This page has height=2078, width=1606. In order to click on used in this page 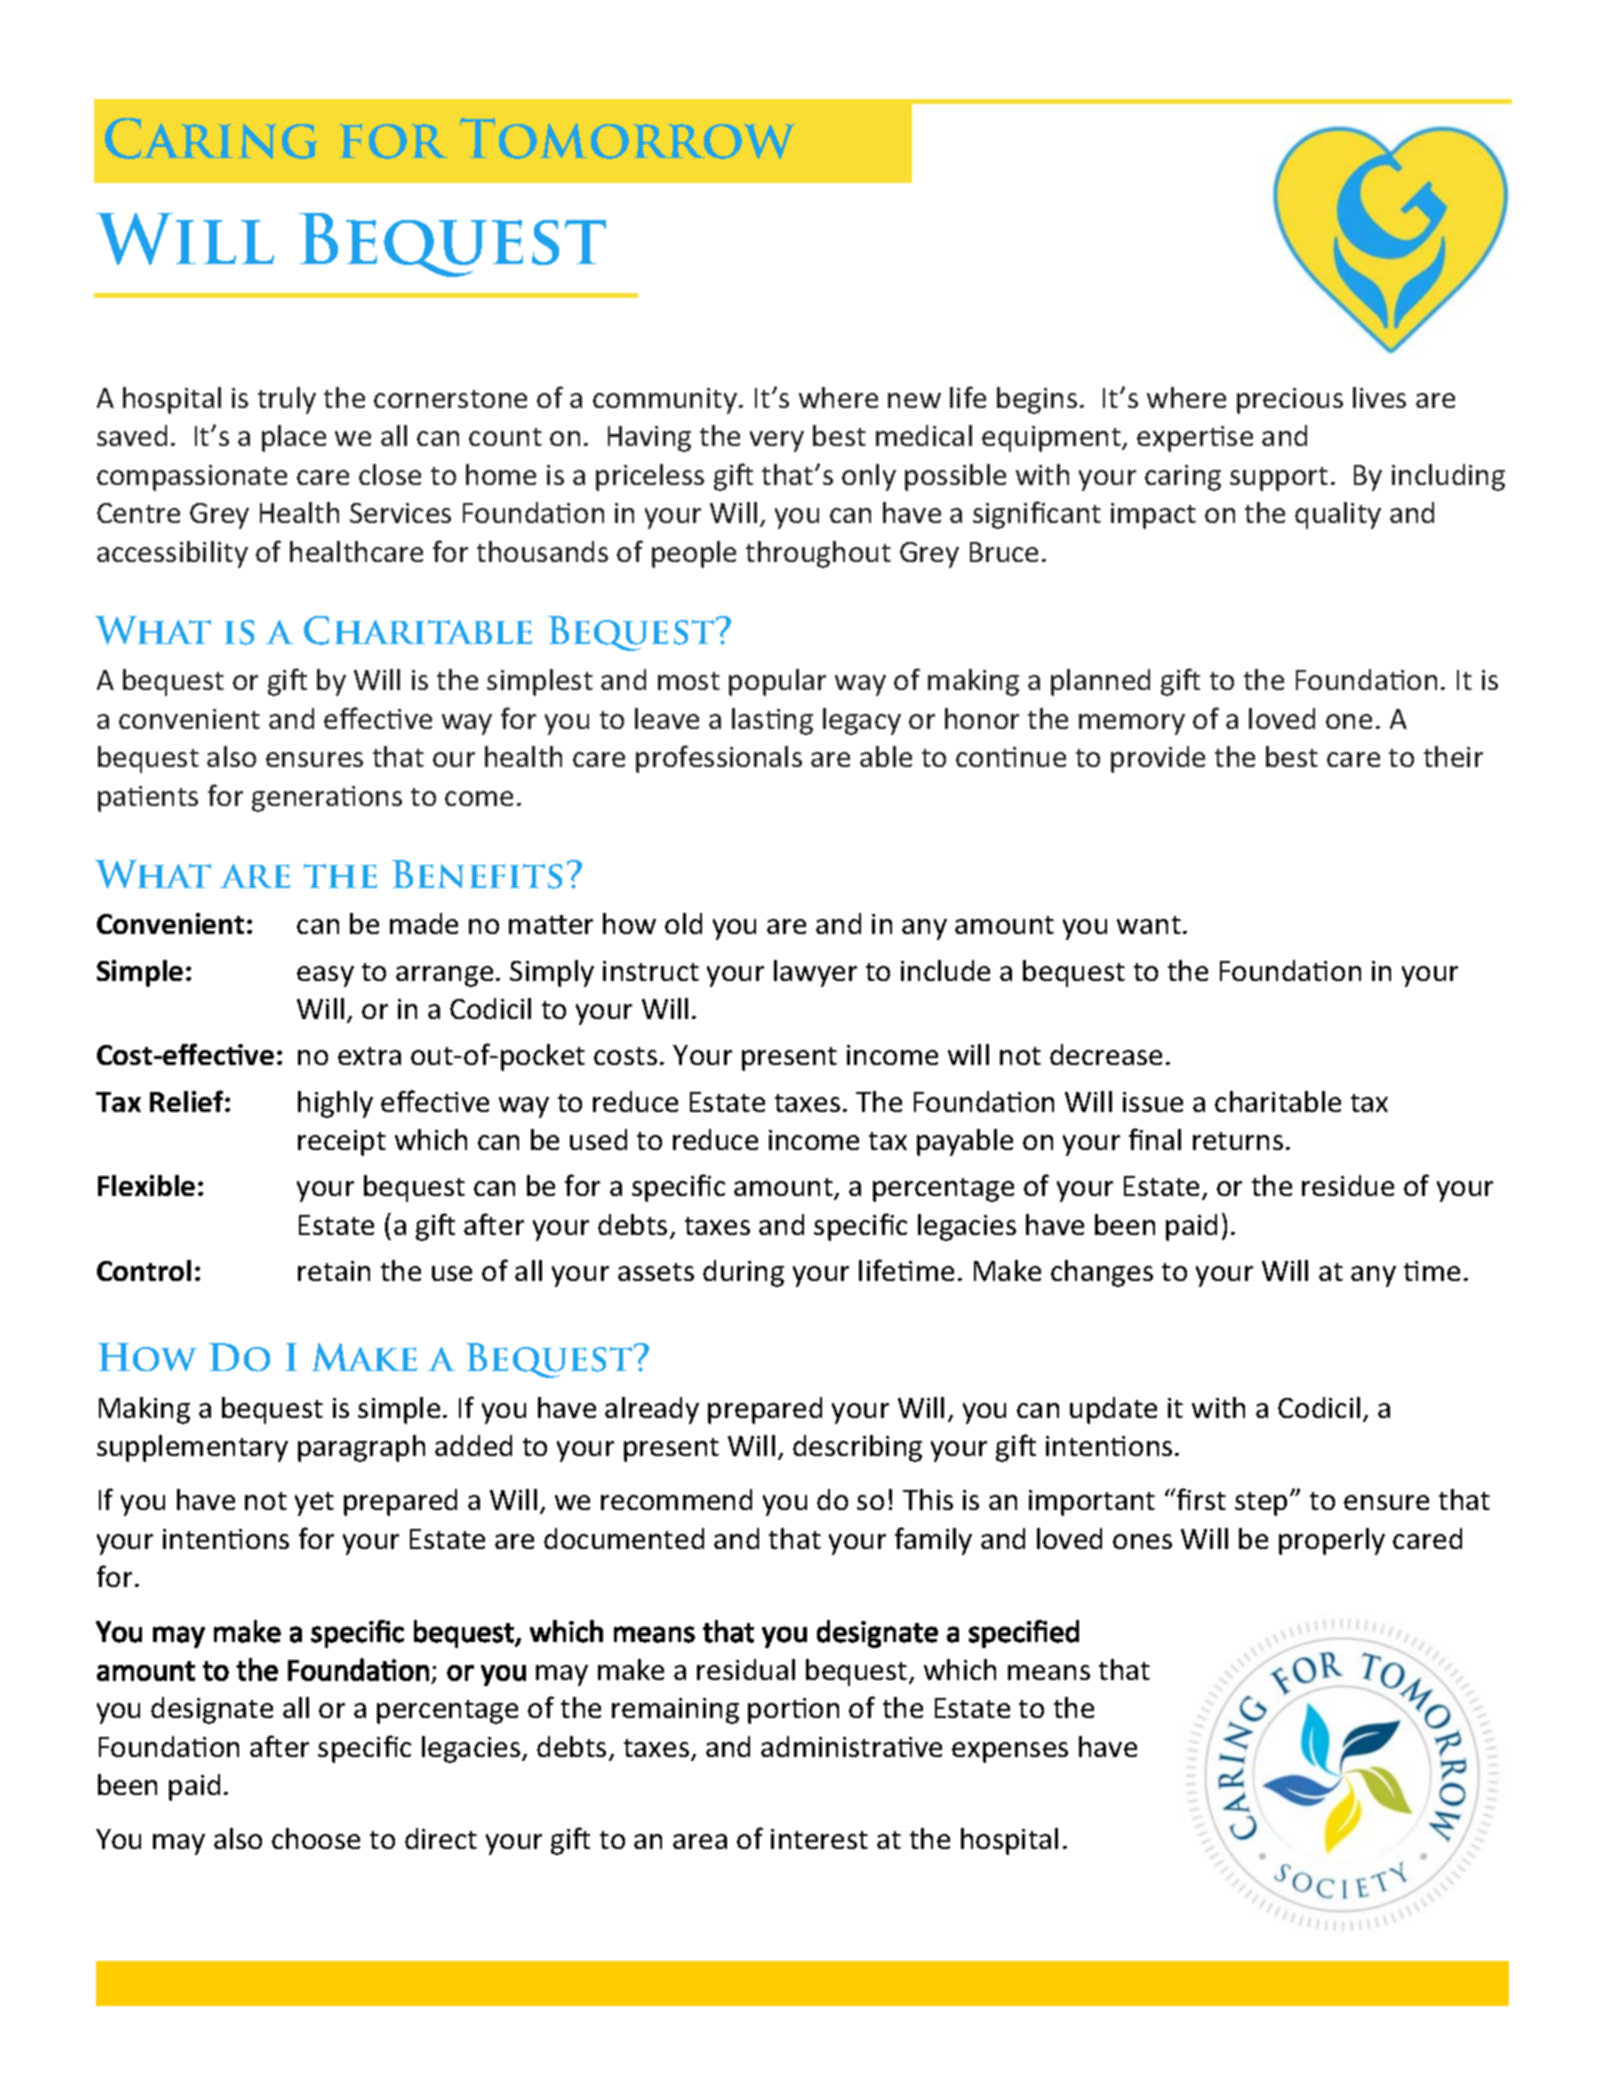, I will do `click(598, 1139)`.
